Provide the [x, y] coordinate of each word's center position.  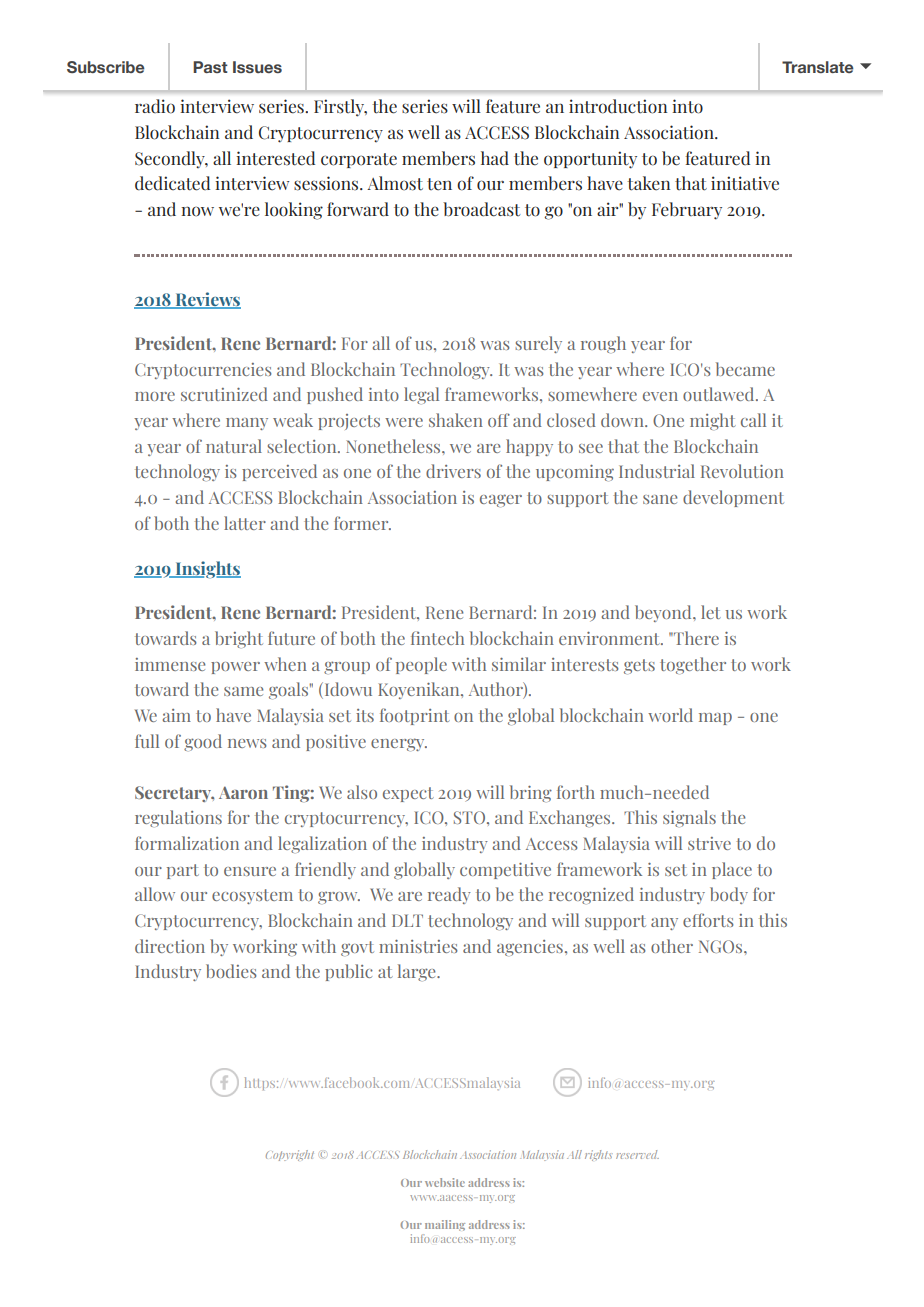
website [445, 1182]
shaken [456, 420]
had [495, 158]
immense [170, 664]
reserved [637, 1154]
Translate [818, 67]
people [421, 665]
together [693, 665]
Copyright [290, 1155]
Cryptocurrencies [203, 371]
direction [170, 946]
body [729, 895]
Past [210, 67]
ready [449, 895]
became [745, 369]
